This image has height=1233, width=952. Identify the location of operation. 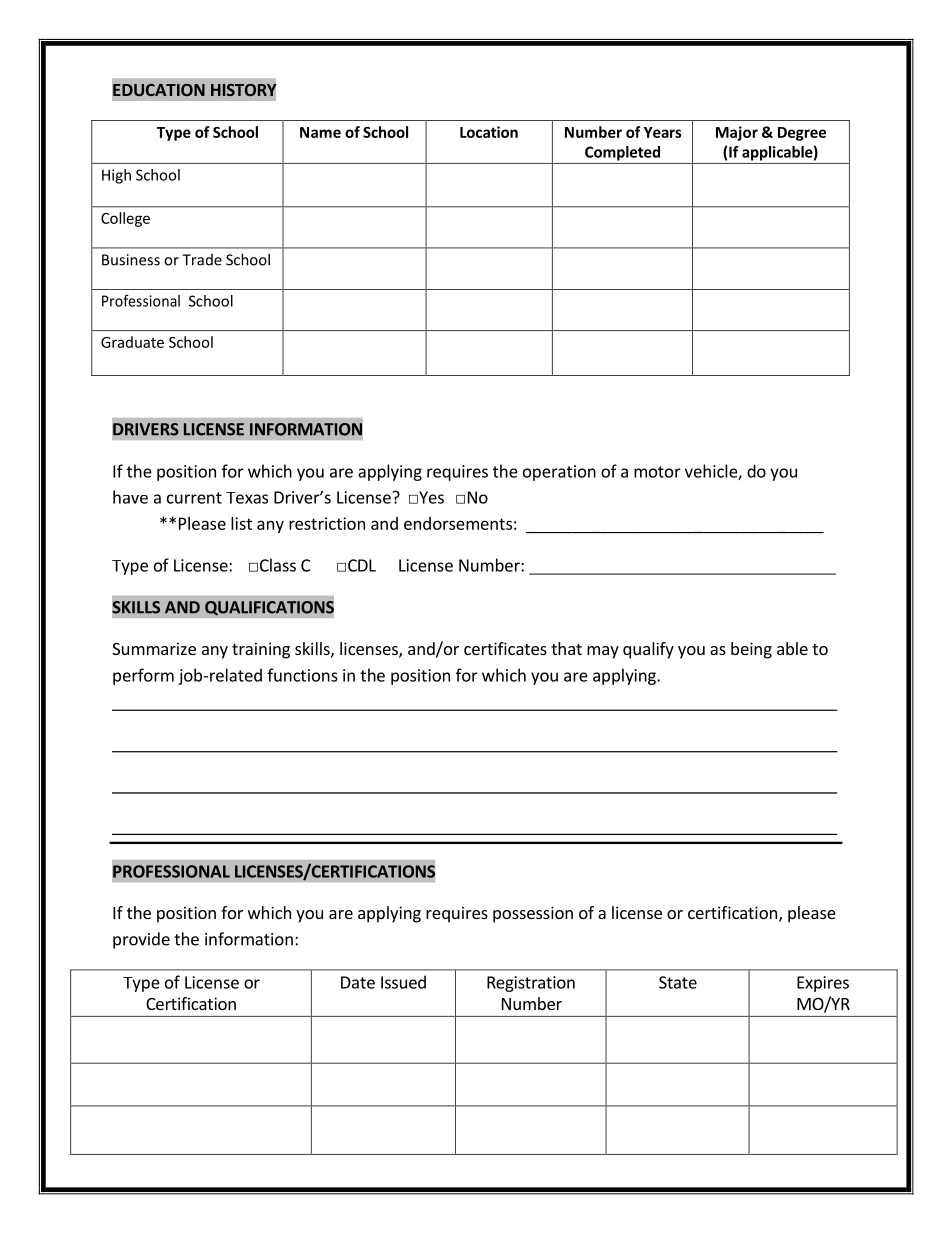
(559, 473).
